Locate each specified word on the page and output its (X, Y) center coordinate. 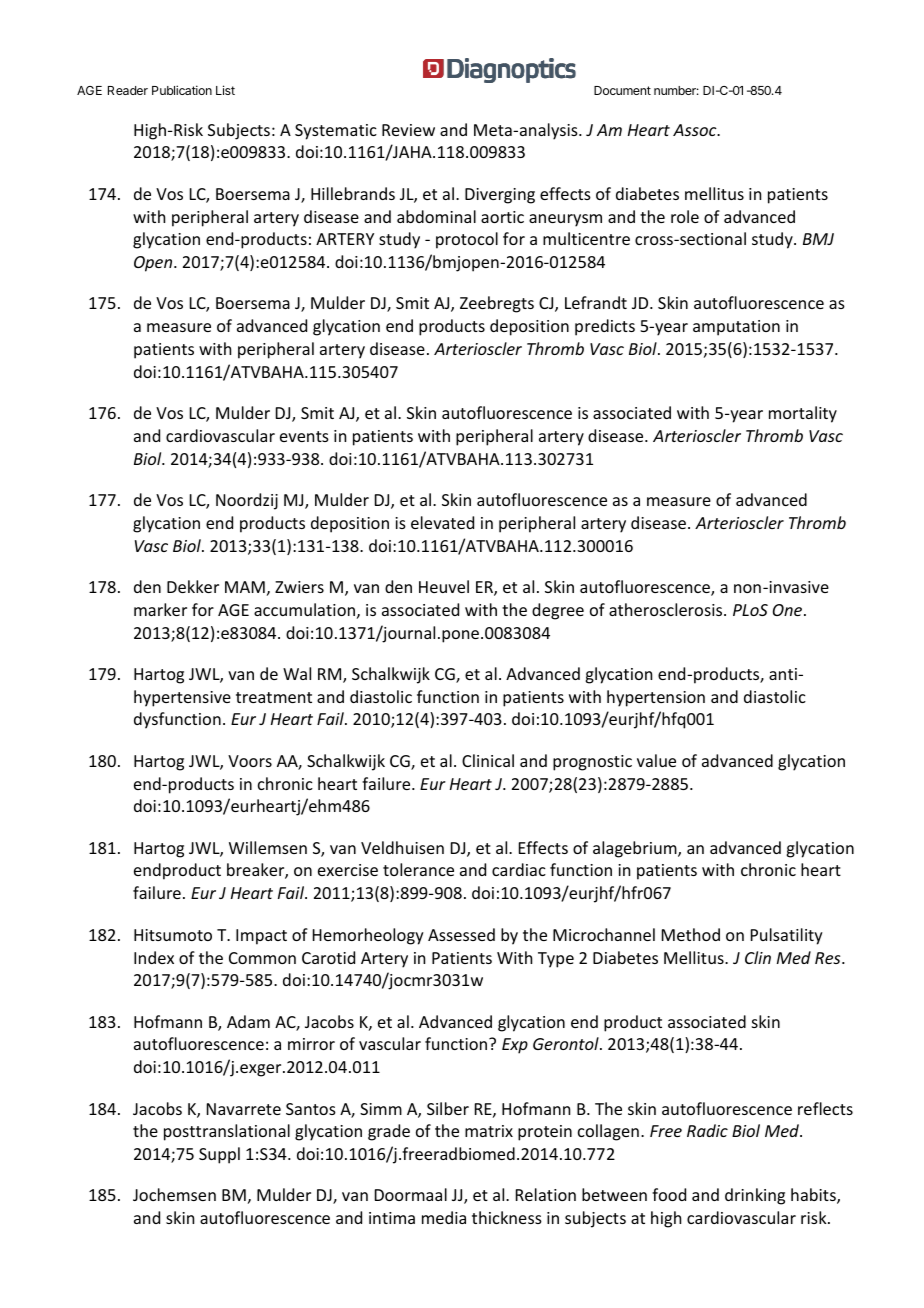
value (656, 760)
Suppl (219, 1155)
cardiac (519, 869)
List (225, 90)
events (304, 436)
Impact (261, 937)
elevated (442, 522)
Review (408, 130)
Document (622, 90)
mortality (803, 414)
